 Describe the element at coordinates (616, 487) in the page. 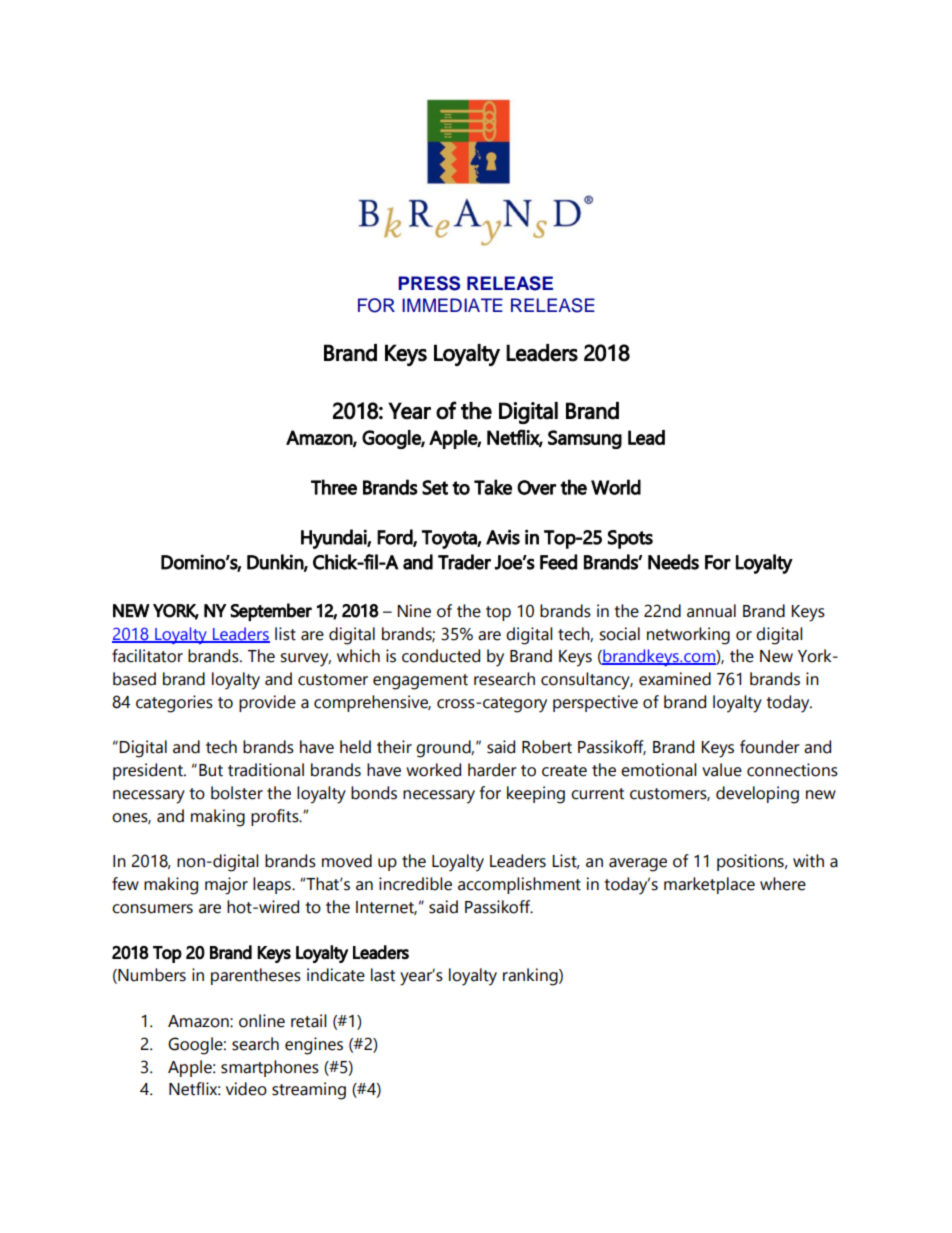

I see `World` at that location.
